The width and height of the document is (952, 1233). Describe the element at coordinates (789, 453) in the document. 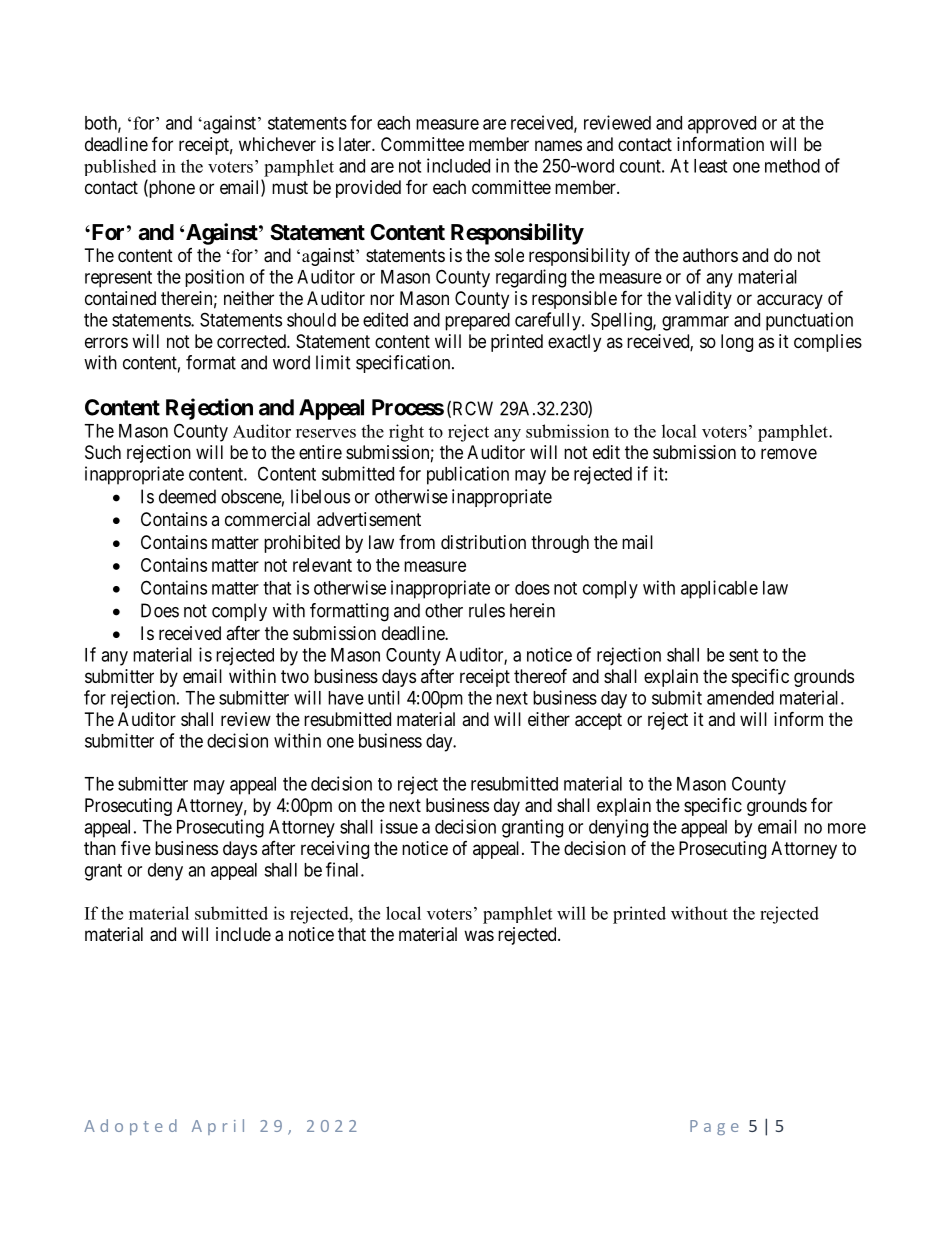

I see `remove` at that location.
